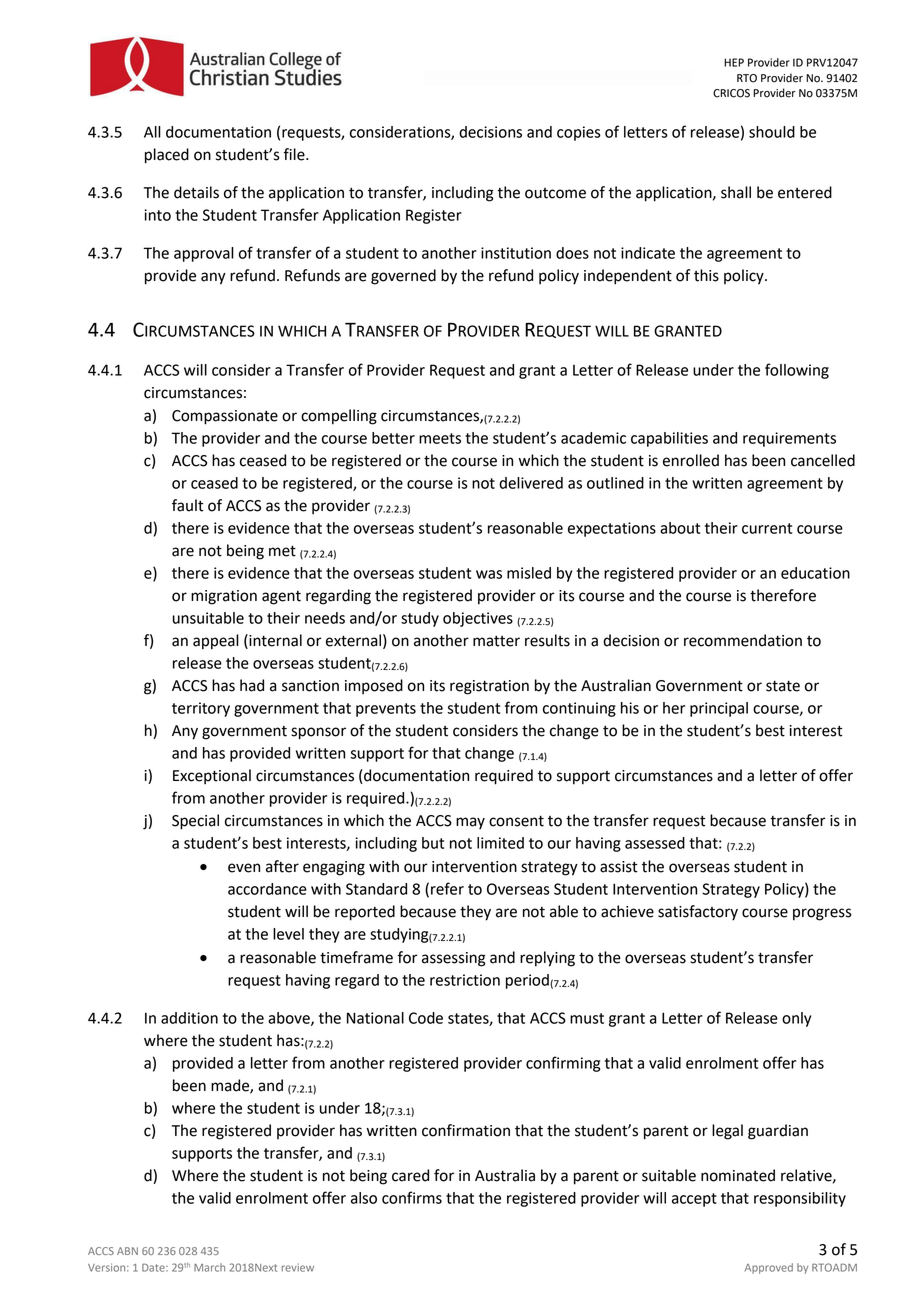 Image resolution: width=924 pixels, height=1307 pixels. I want to click on appeal, so click(216, 642).
